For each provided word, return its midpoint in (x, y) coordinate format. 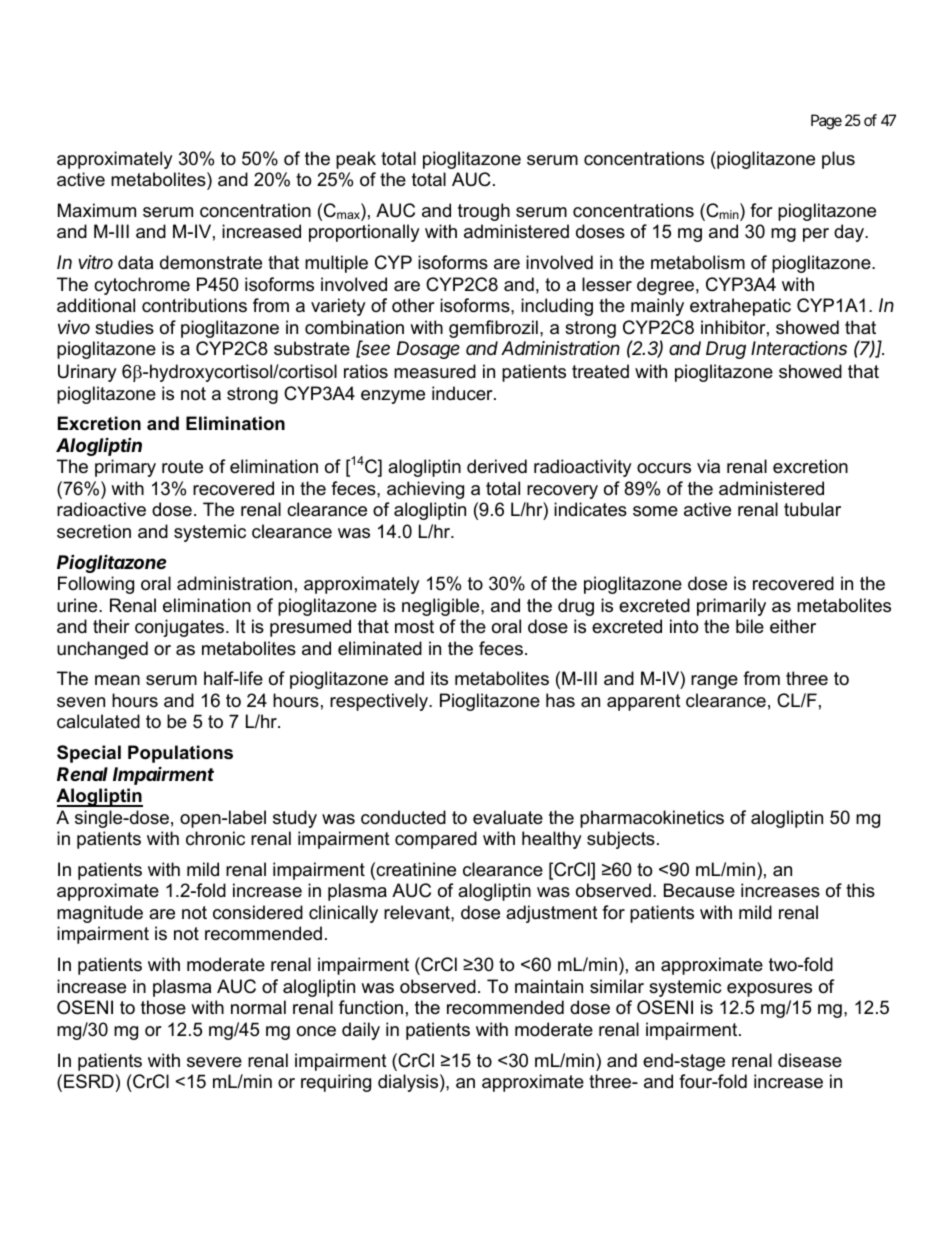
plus (838, 160)
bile (750, 626)
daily (361, 1031)
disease (810, 1060)
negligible (442, 607)
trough (484, 212)
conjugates (181, 628)
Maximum (97, 210)
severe (214, 1062)
